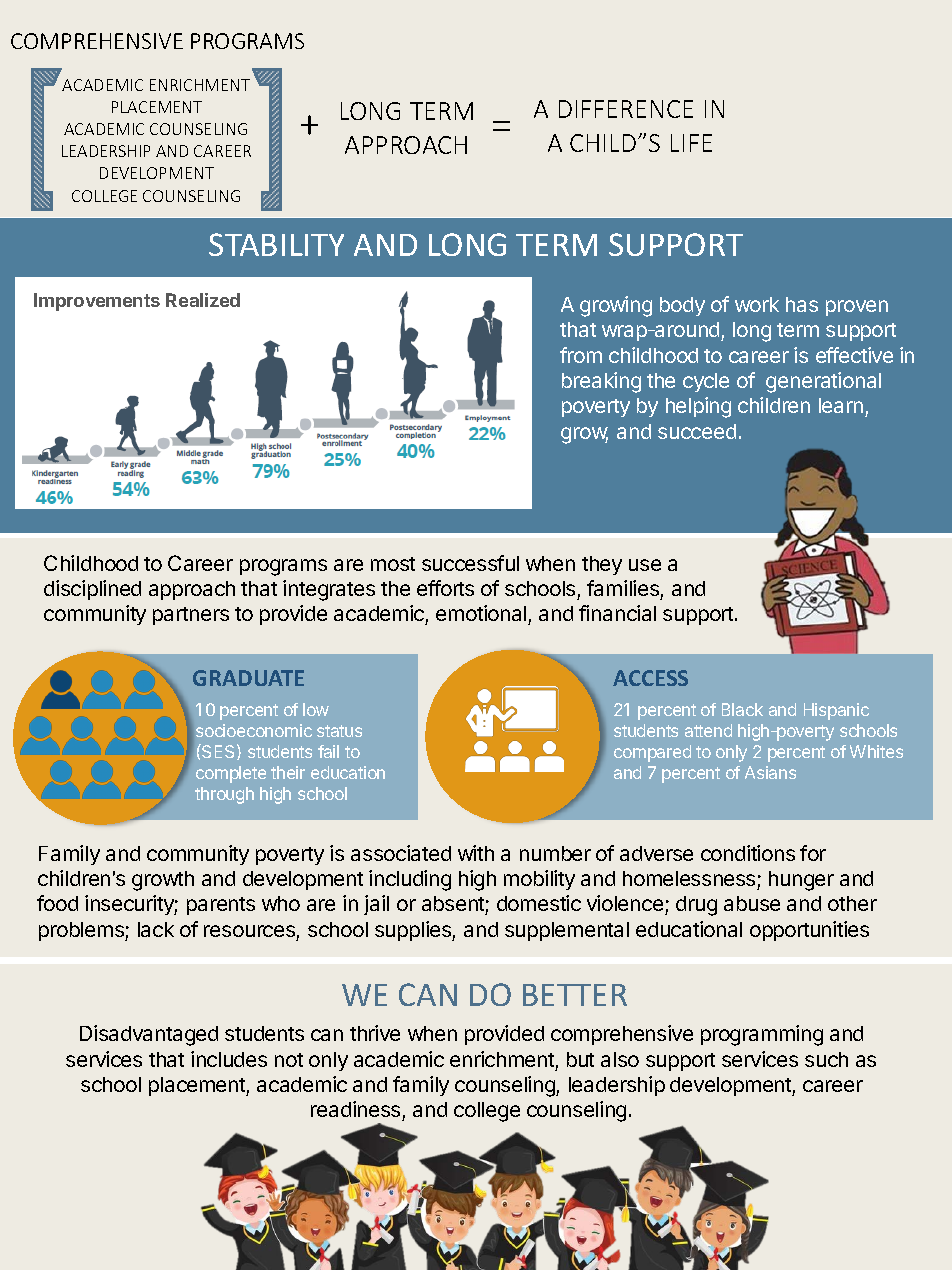 The width and height of the page is (952, 1270). I want to click on DIFFERENCE, so click(626, 109).
